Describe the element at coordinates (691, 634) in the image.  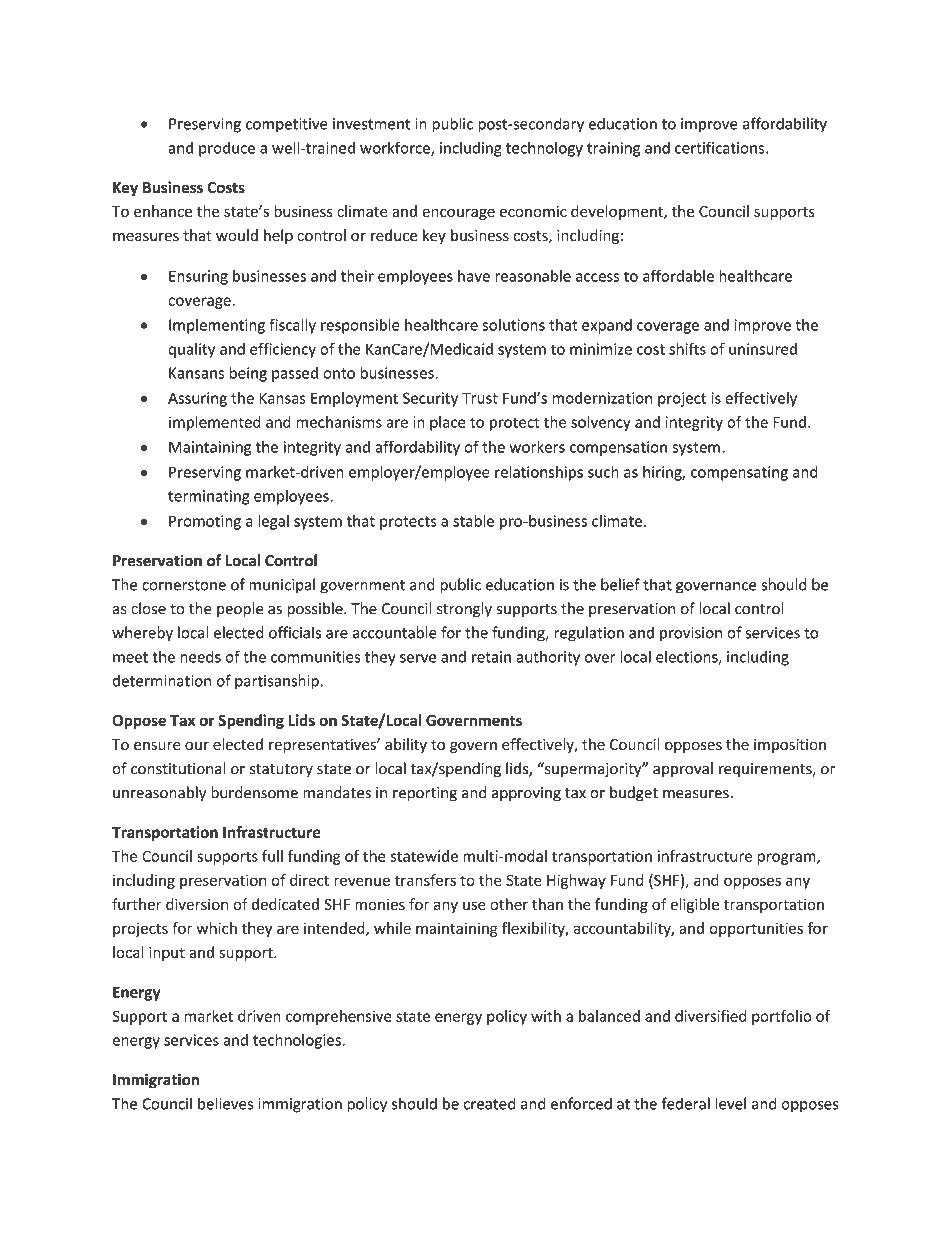
I see `provision` at that location.
